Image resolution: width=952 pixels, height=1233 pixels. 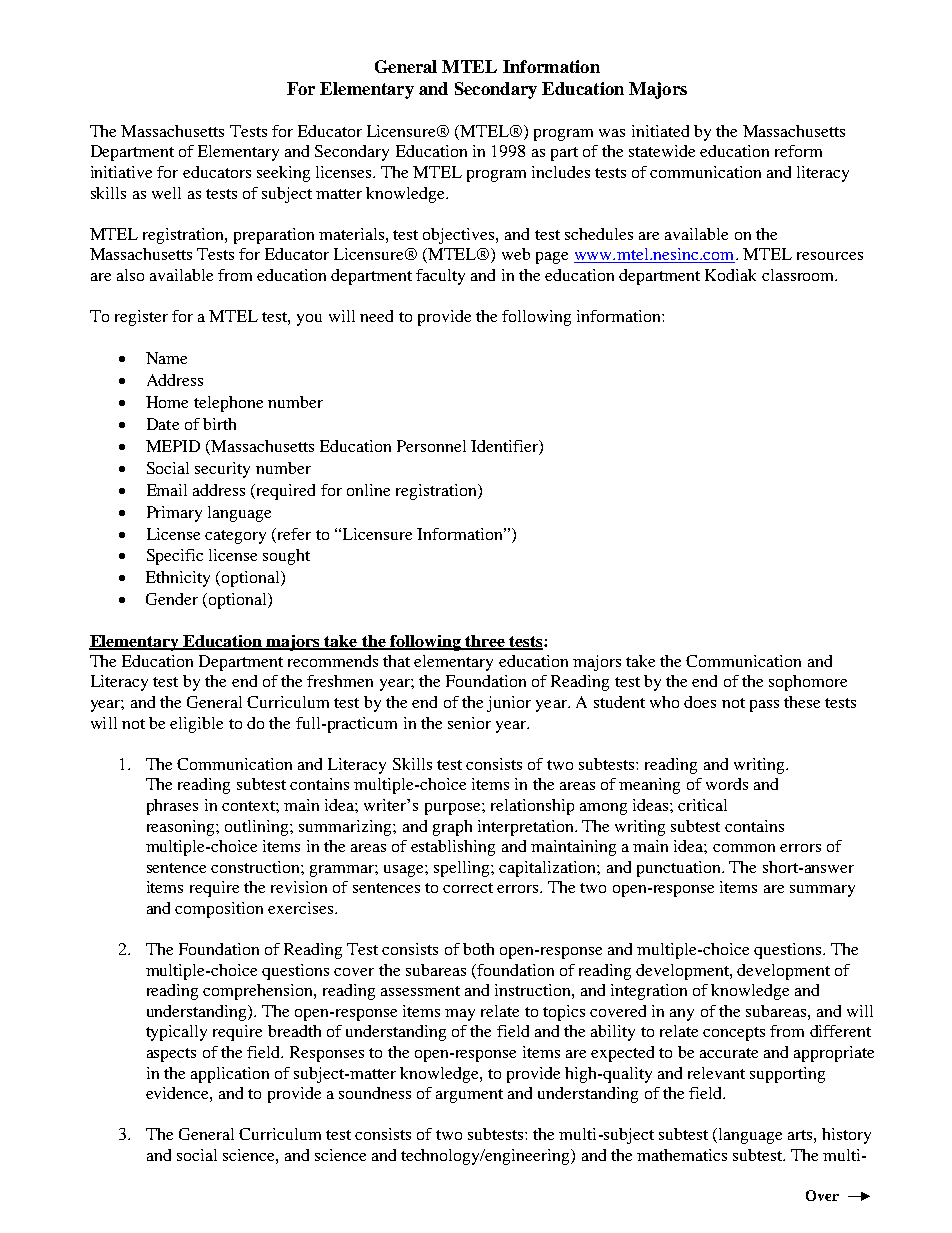 What do you see at coordinates (230, 1075) in the screenshot?
I see `application` at bounding box center [230, 1075].
